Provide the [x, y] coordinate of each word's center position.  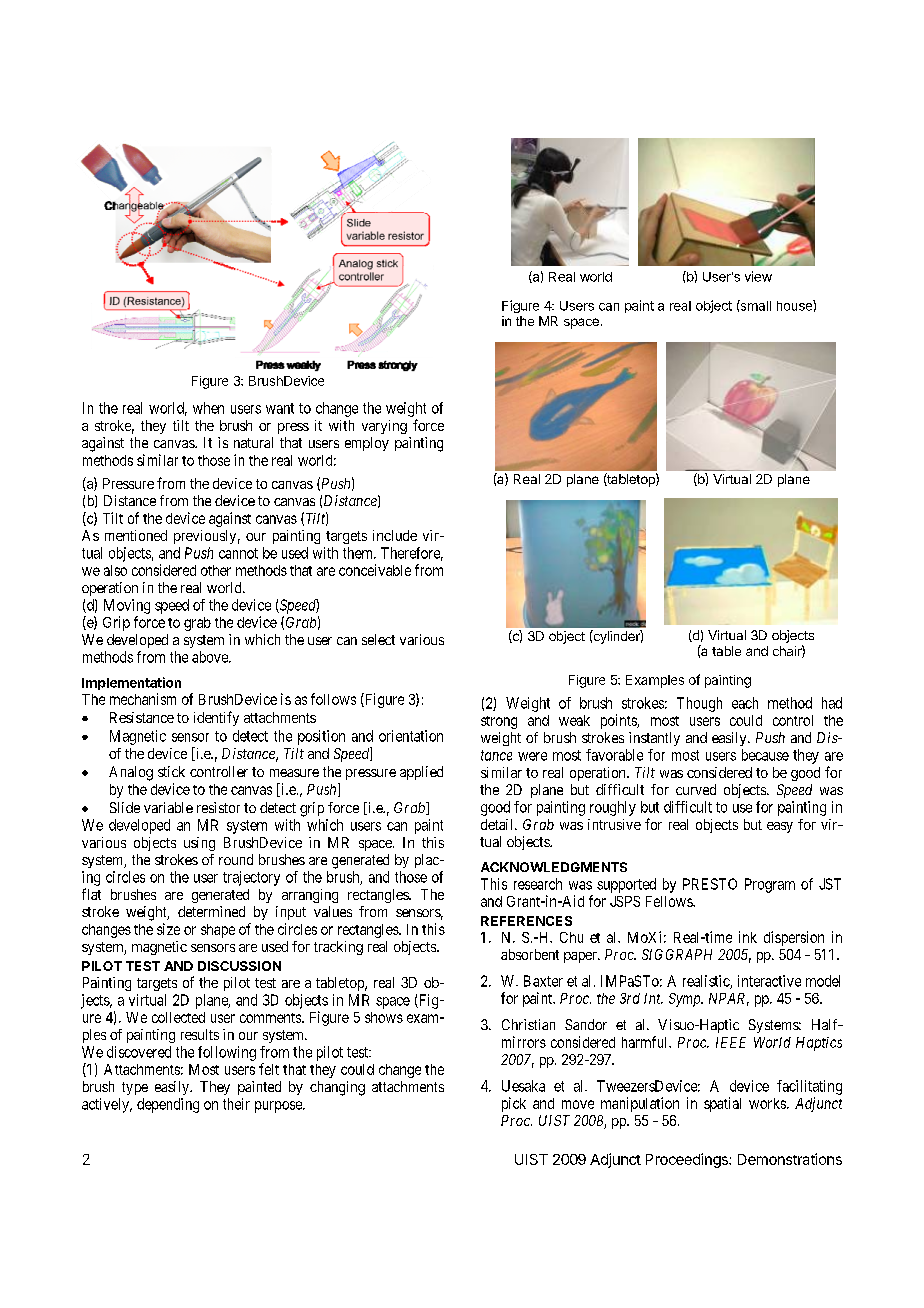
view [758, 276]
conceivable [375, 570]
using [199, 844]
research [538, 884]
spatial [722, 1104]
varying [384, 427]
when [208, 408]
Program [770, 885]
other [216, 570]
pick [514, 1104]
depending [168, 1105]
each [745, 703]
